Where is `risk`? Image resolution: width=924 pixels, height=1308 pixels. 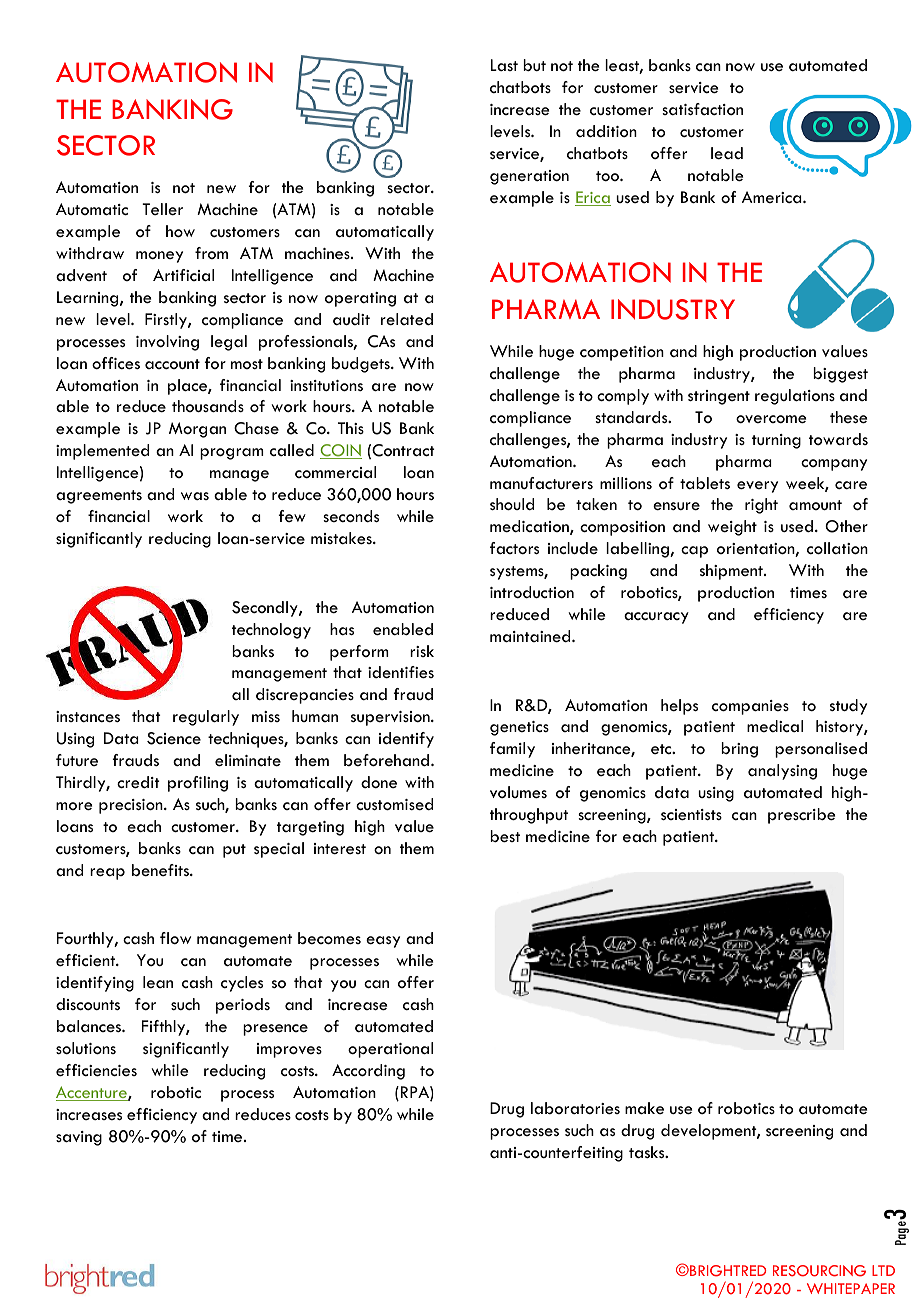 risk is located at coordinates (422, 651).
